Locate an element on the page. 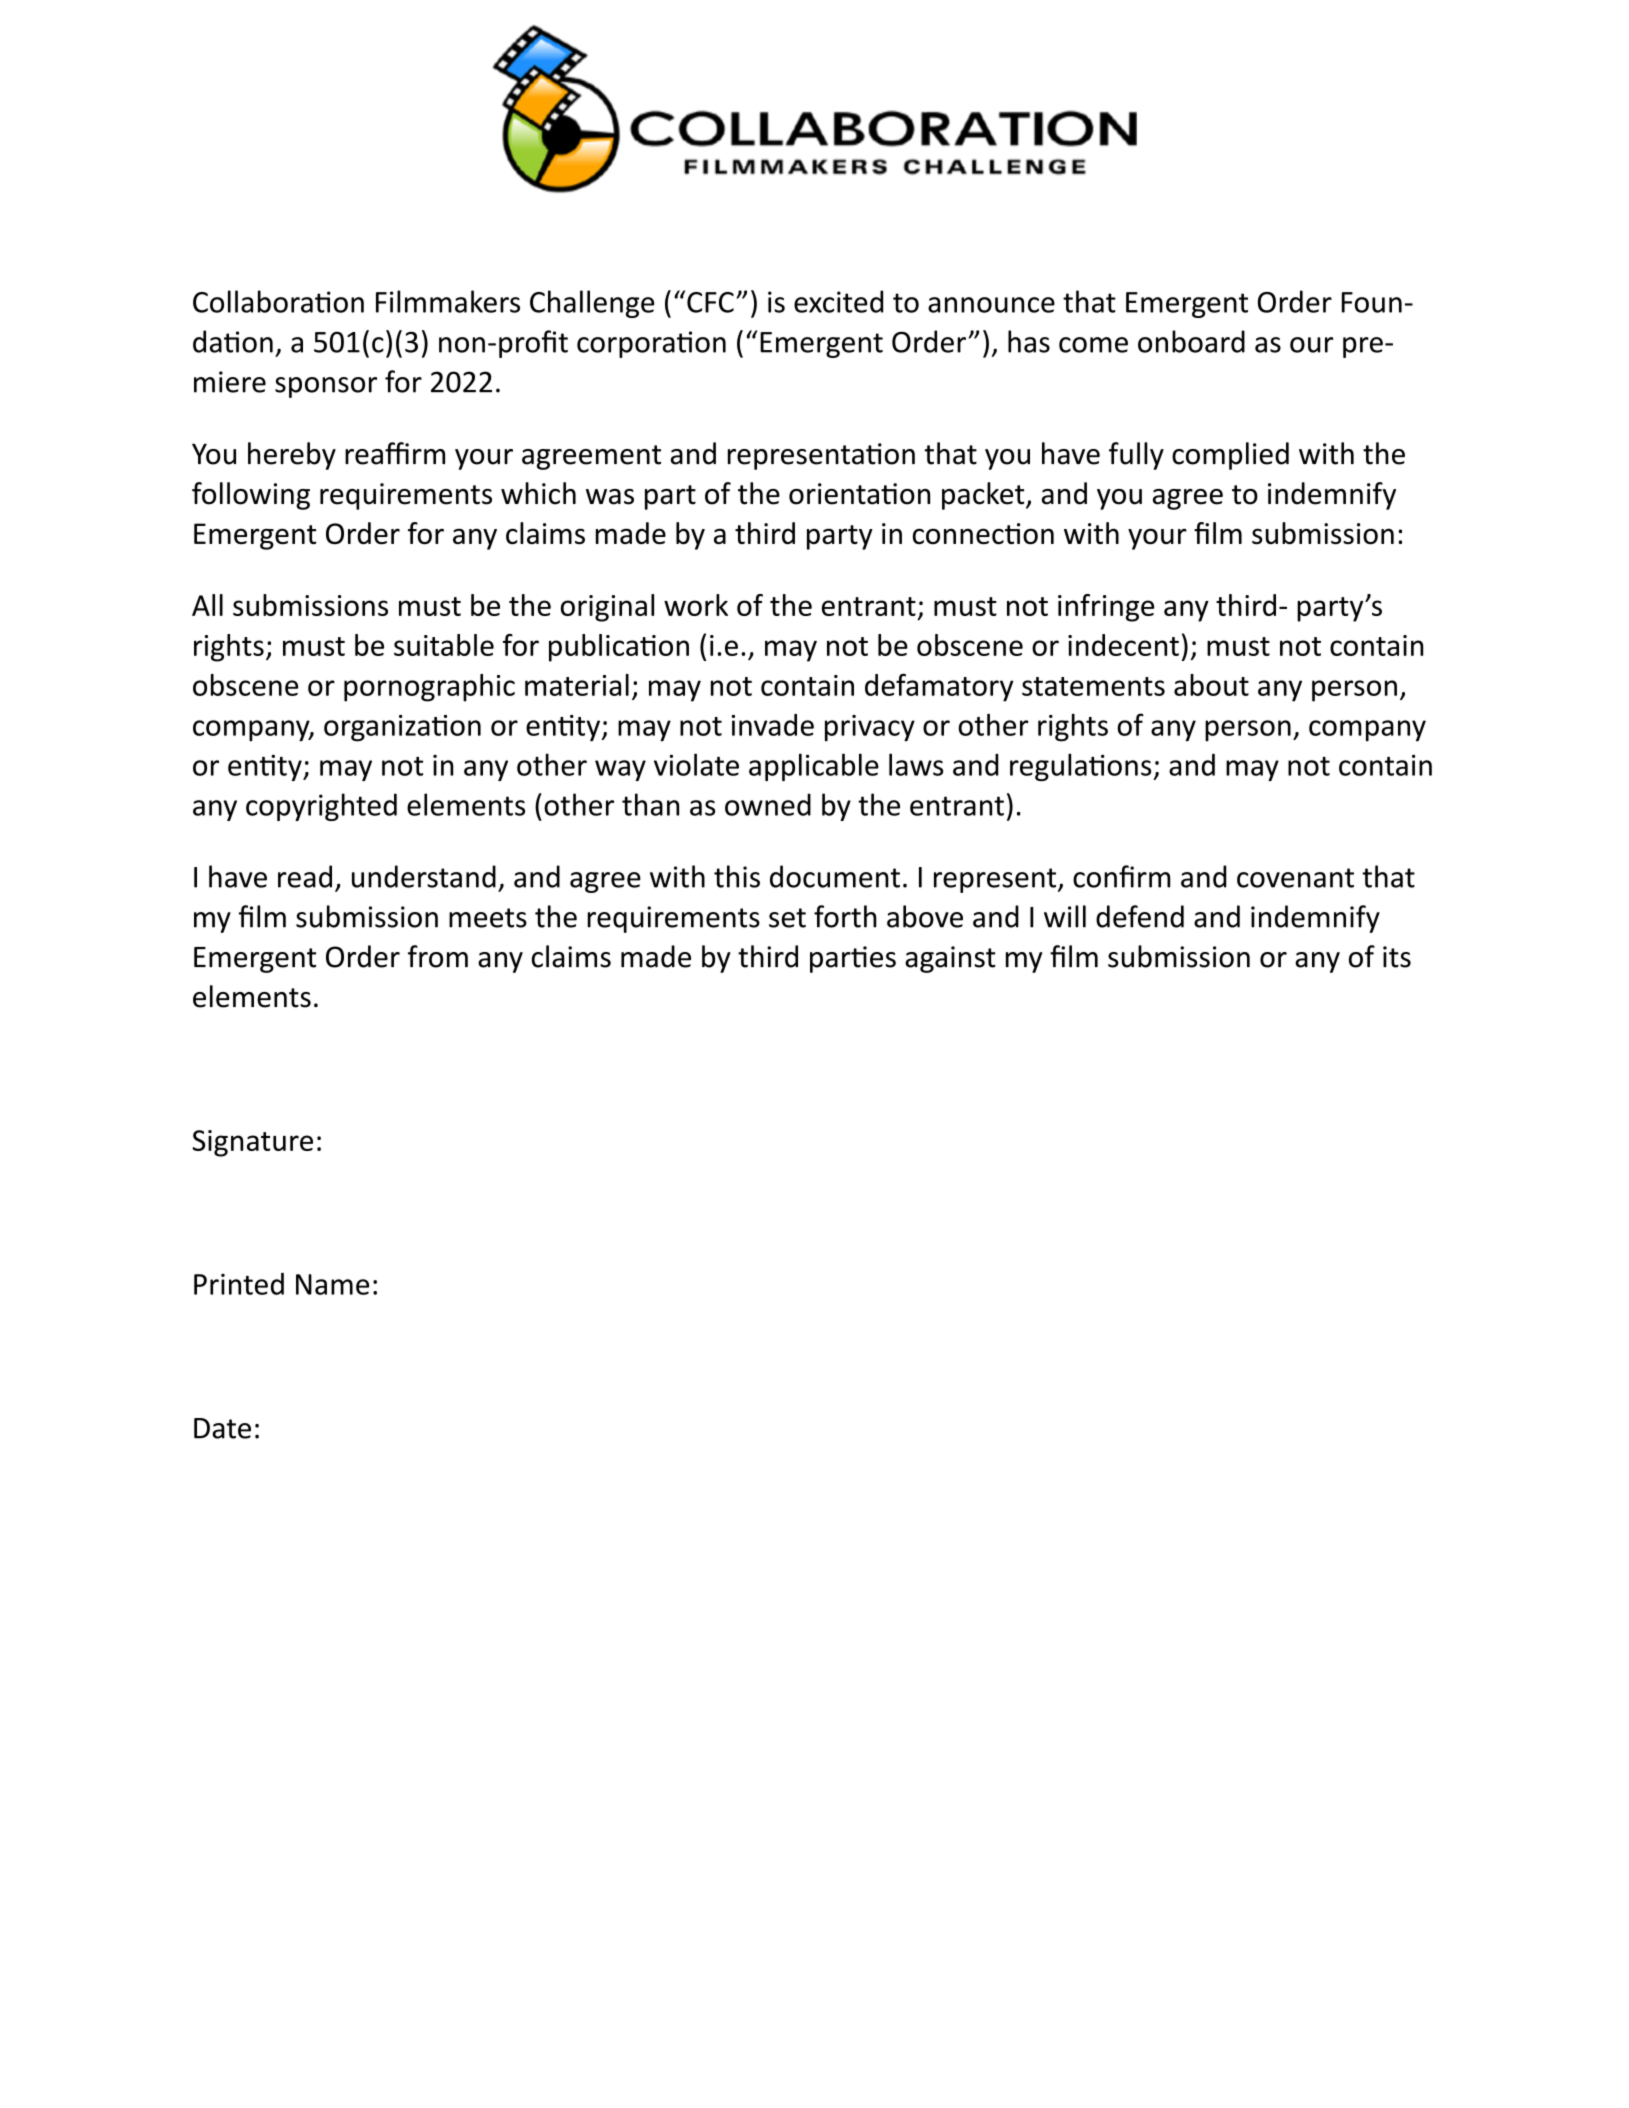 The height and width of the page is (2108, 1629). onboard is located at coordinates (1191, 341).
